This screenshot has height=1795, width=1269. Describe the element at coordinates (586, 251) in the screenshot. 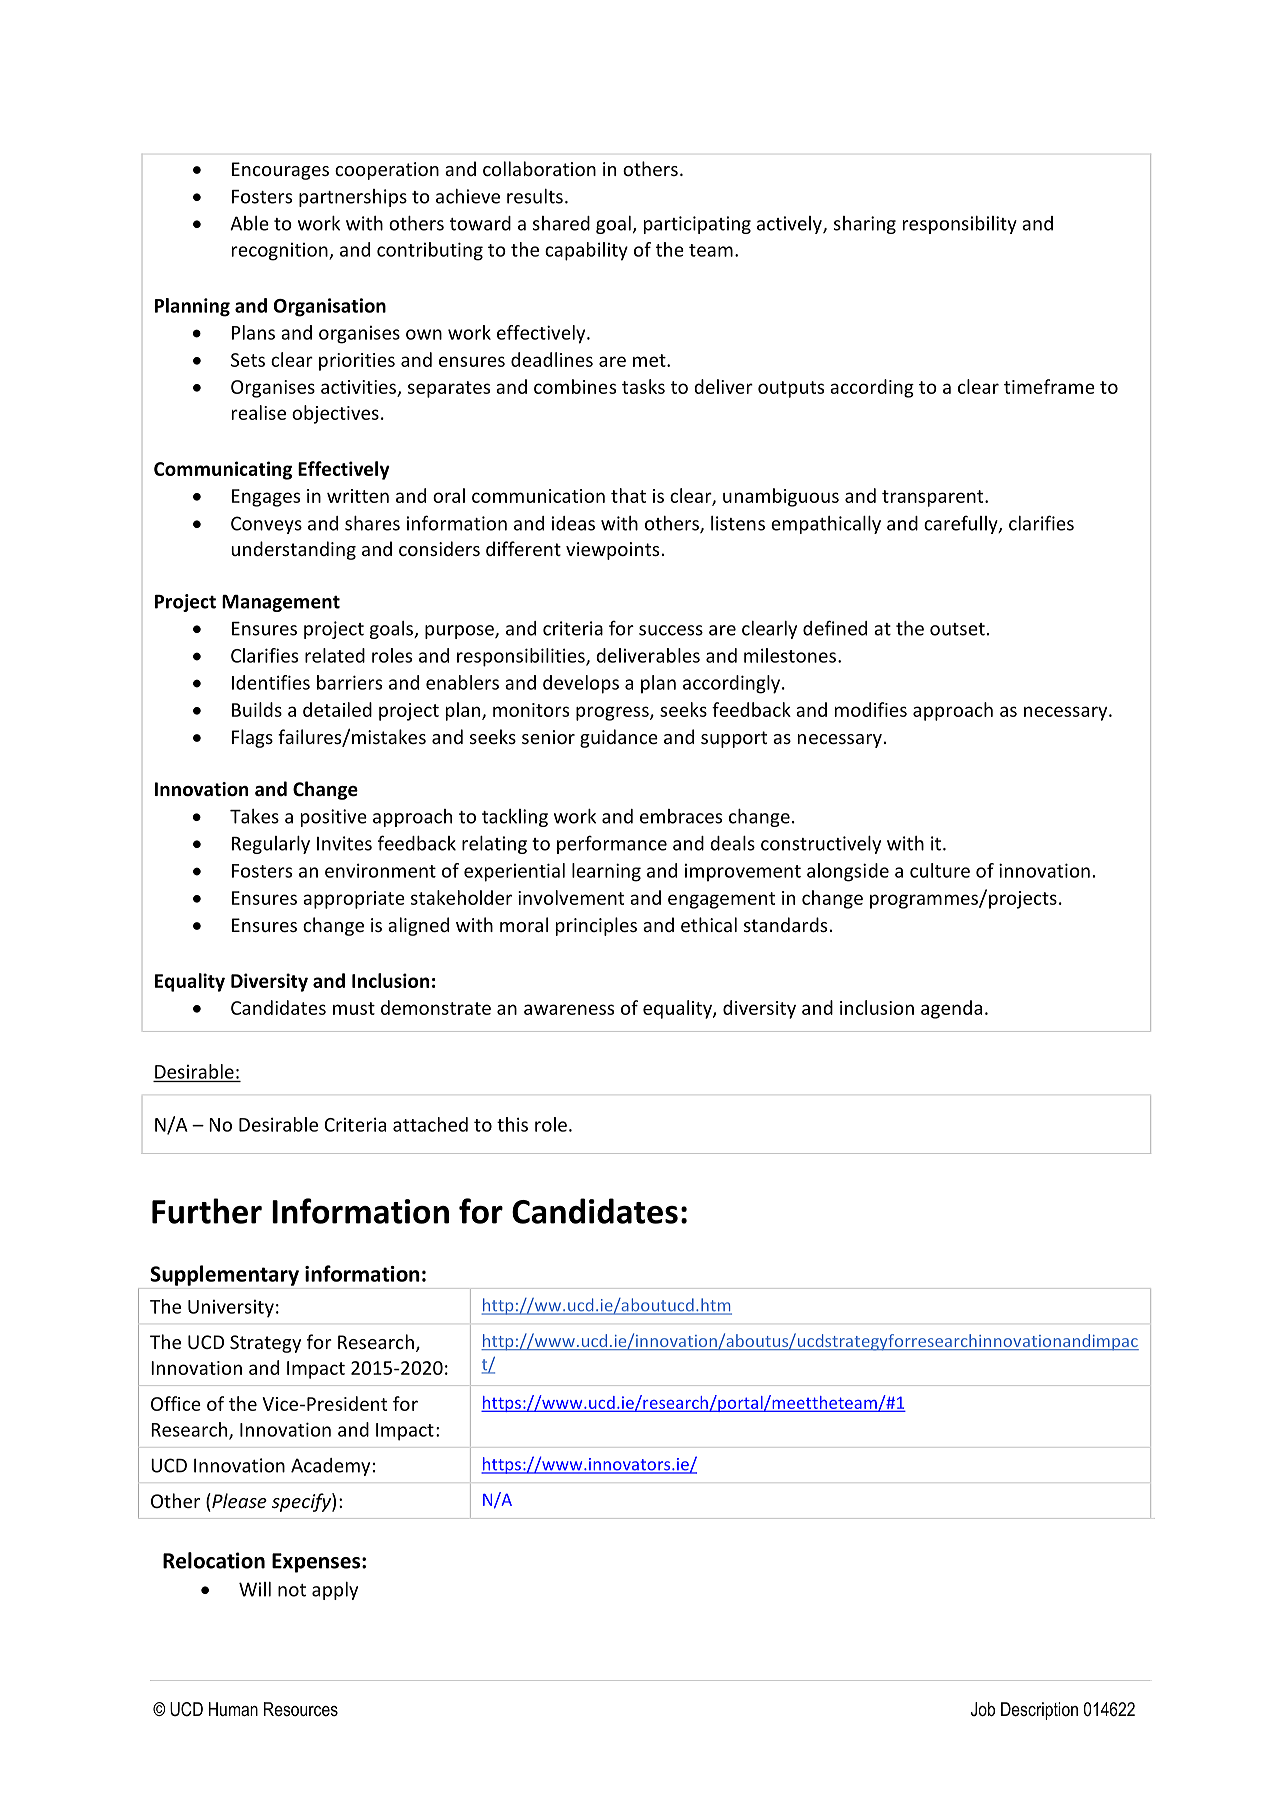

I see `capability` at that location.
